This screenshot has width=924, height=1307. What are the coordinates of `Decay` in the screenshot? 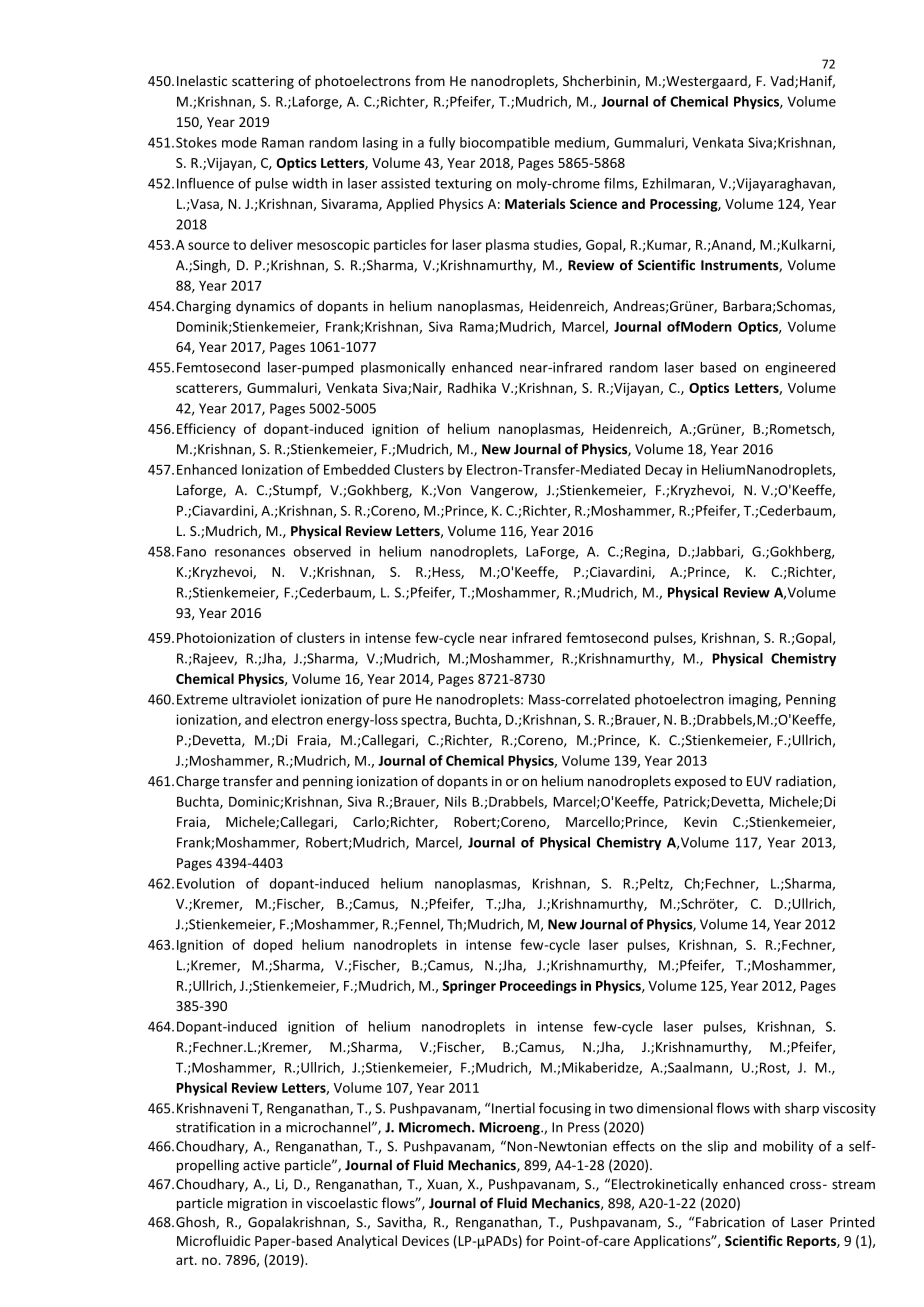 It's located at (664, 471).
